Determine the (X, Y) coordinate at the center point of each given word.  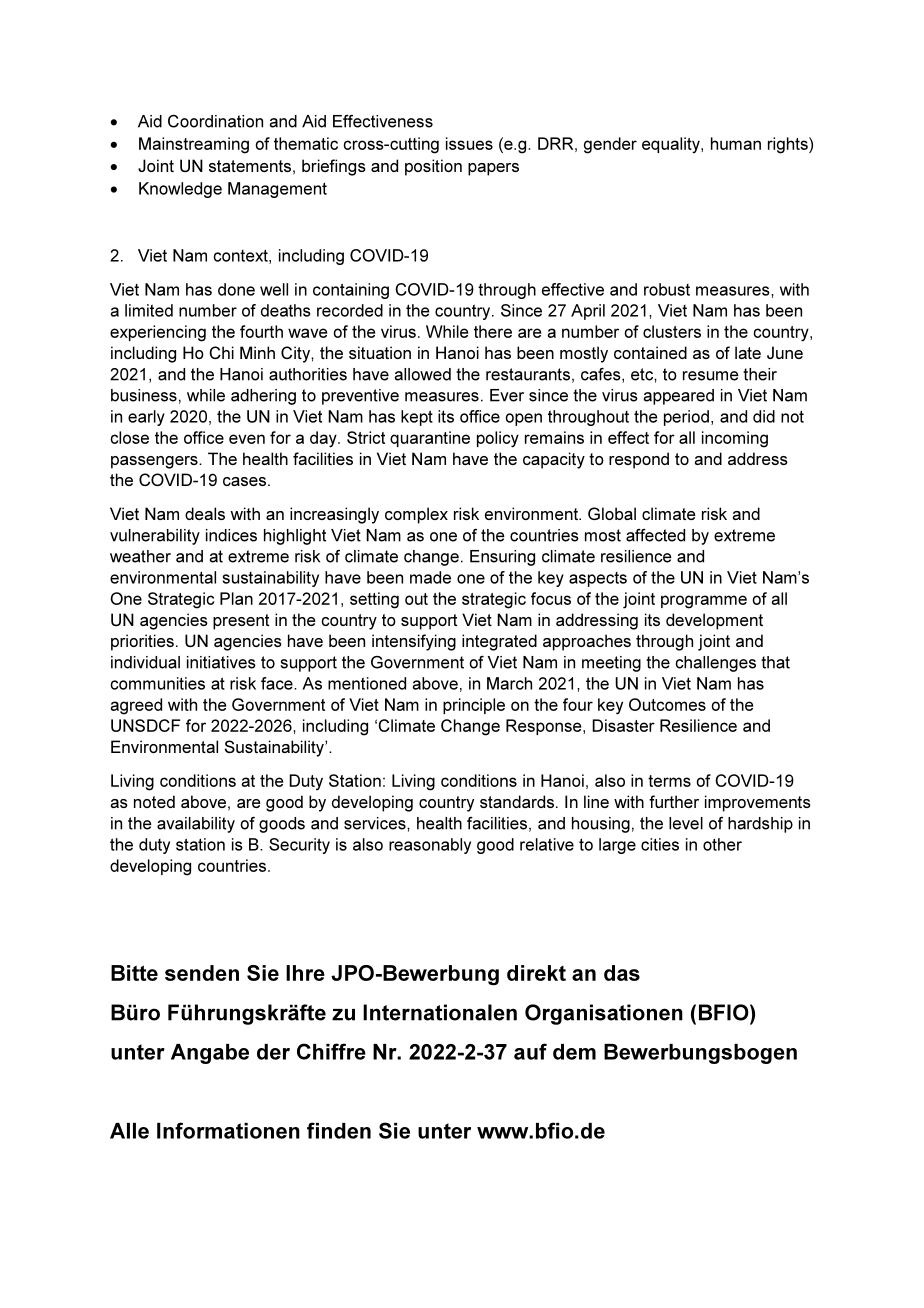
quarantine (430, 439)
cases (246, 481)
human (736, 143)
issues (469, 143)
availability (196, 825)
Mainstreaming (194, 145)
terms (669, 781)
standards (517, 801)
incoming (735, 439)
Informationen (228, 1130)
